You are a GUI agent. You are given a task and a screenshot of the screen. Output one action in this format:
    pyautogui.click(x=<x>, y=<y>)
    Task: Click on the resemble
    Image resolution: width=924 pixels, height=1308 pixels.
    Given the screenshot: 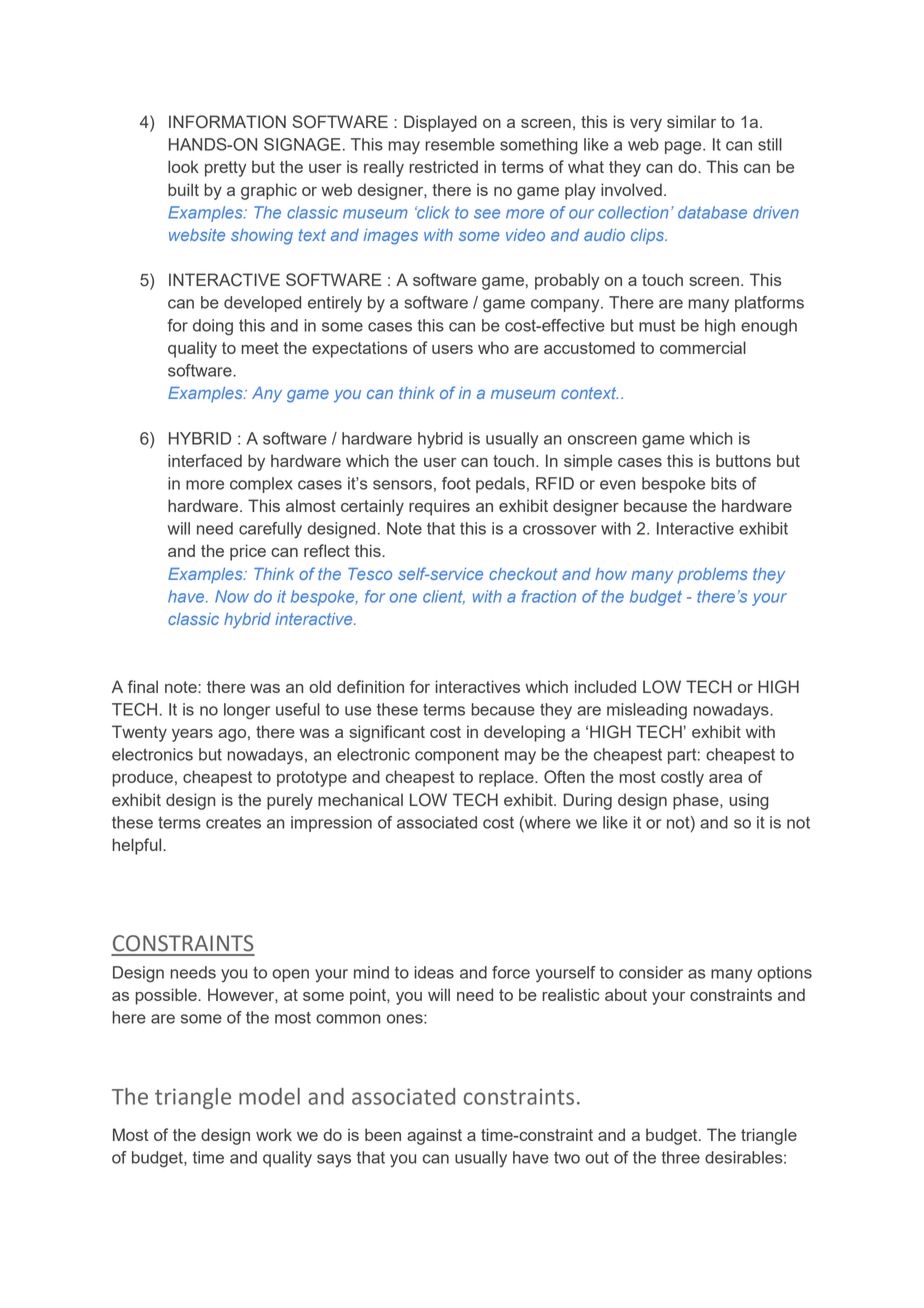 What is the action you would take?
    pyautogui.click(x=460, y=144)
